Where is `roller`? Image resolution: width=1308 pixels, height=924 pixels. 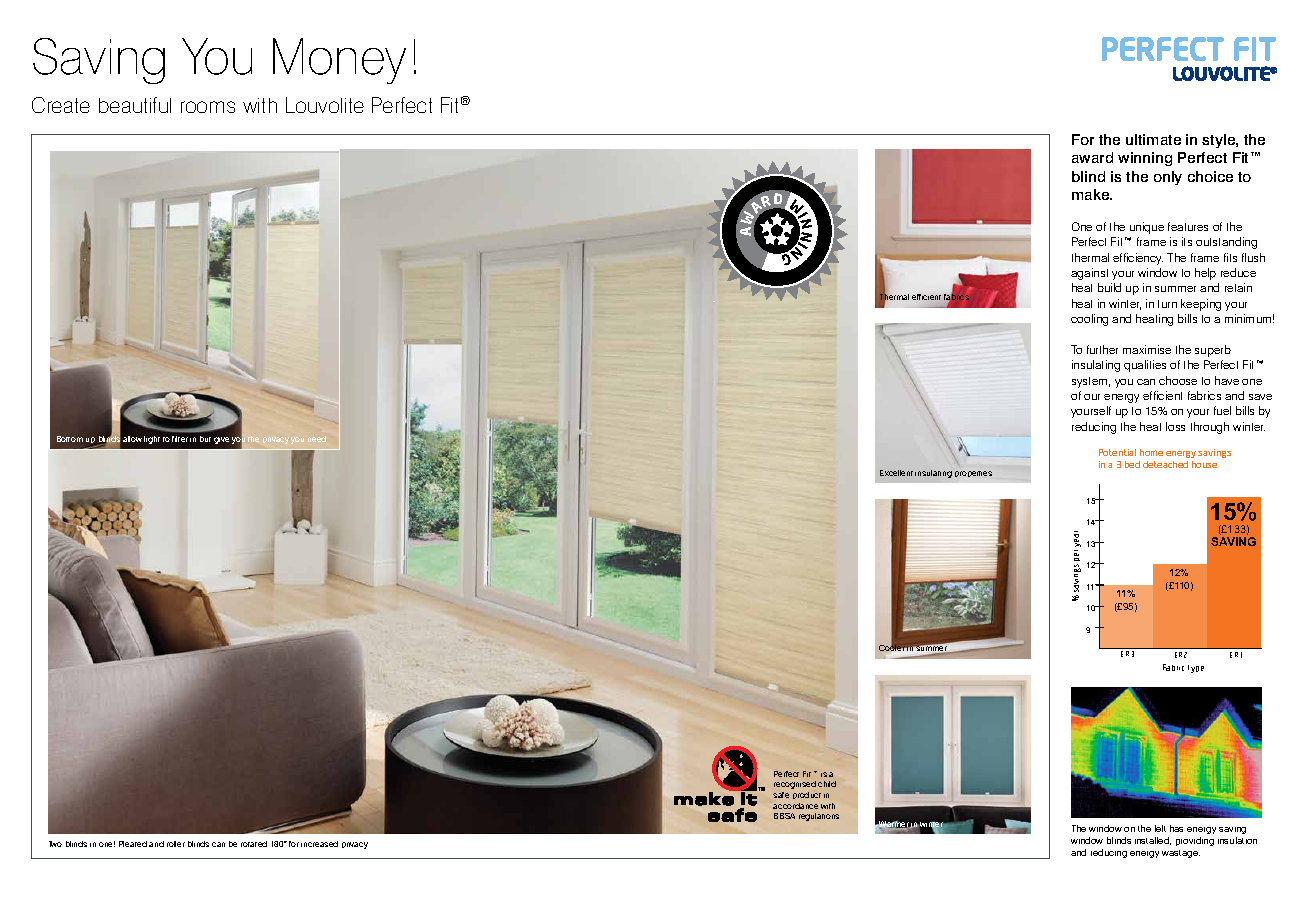 roller is located at coordinates (176, 844).
